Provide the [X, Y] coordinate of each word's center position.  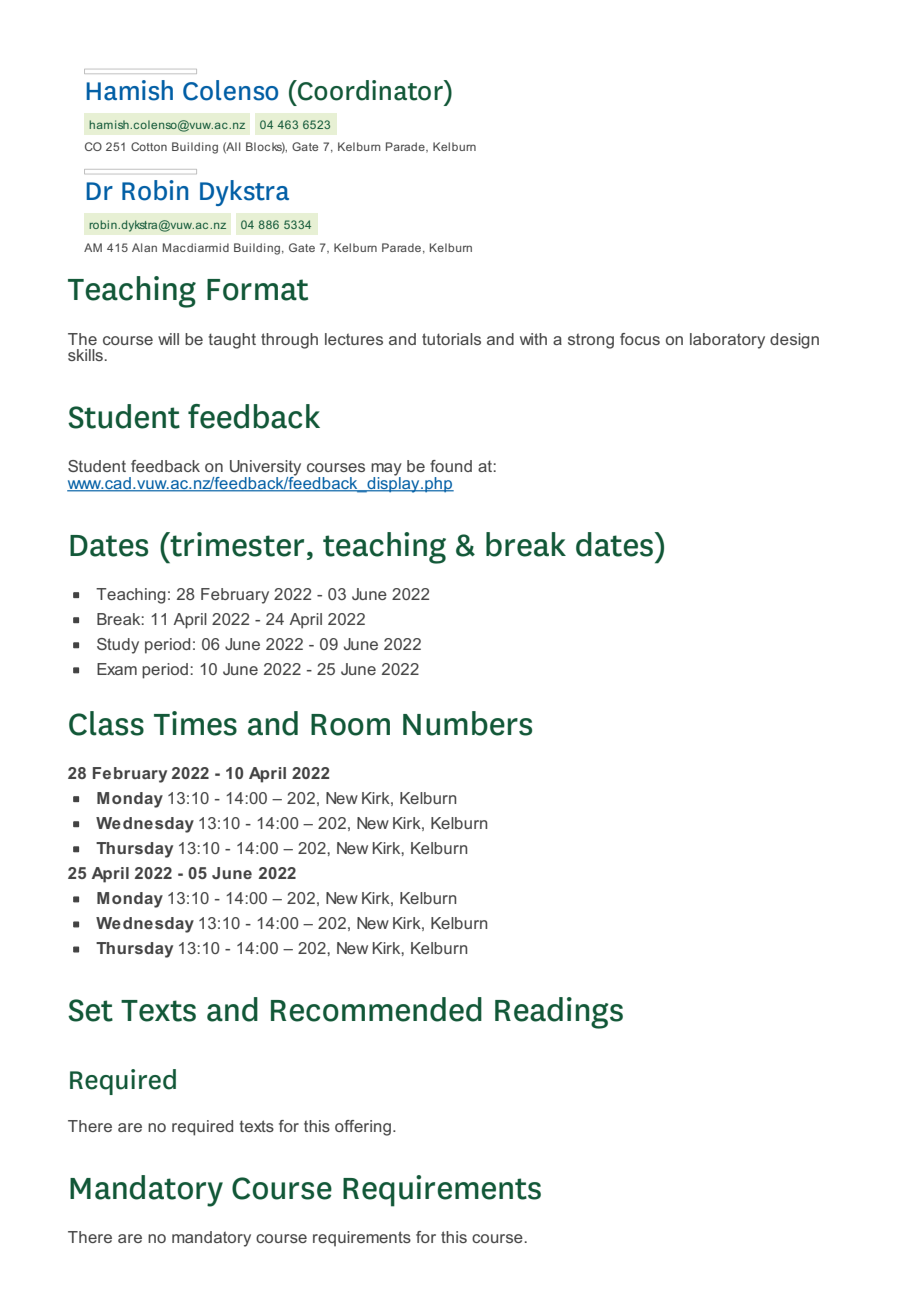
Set [90, 1010]
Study [118, 646]
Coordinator [370, 90]
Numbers [467, 723]
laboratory [727, 341]
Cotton [149, 146]
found [451, 466]
